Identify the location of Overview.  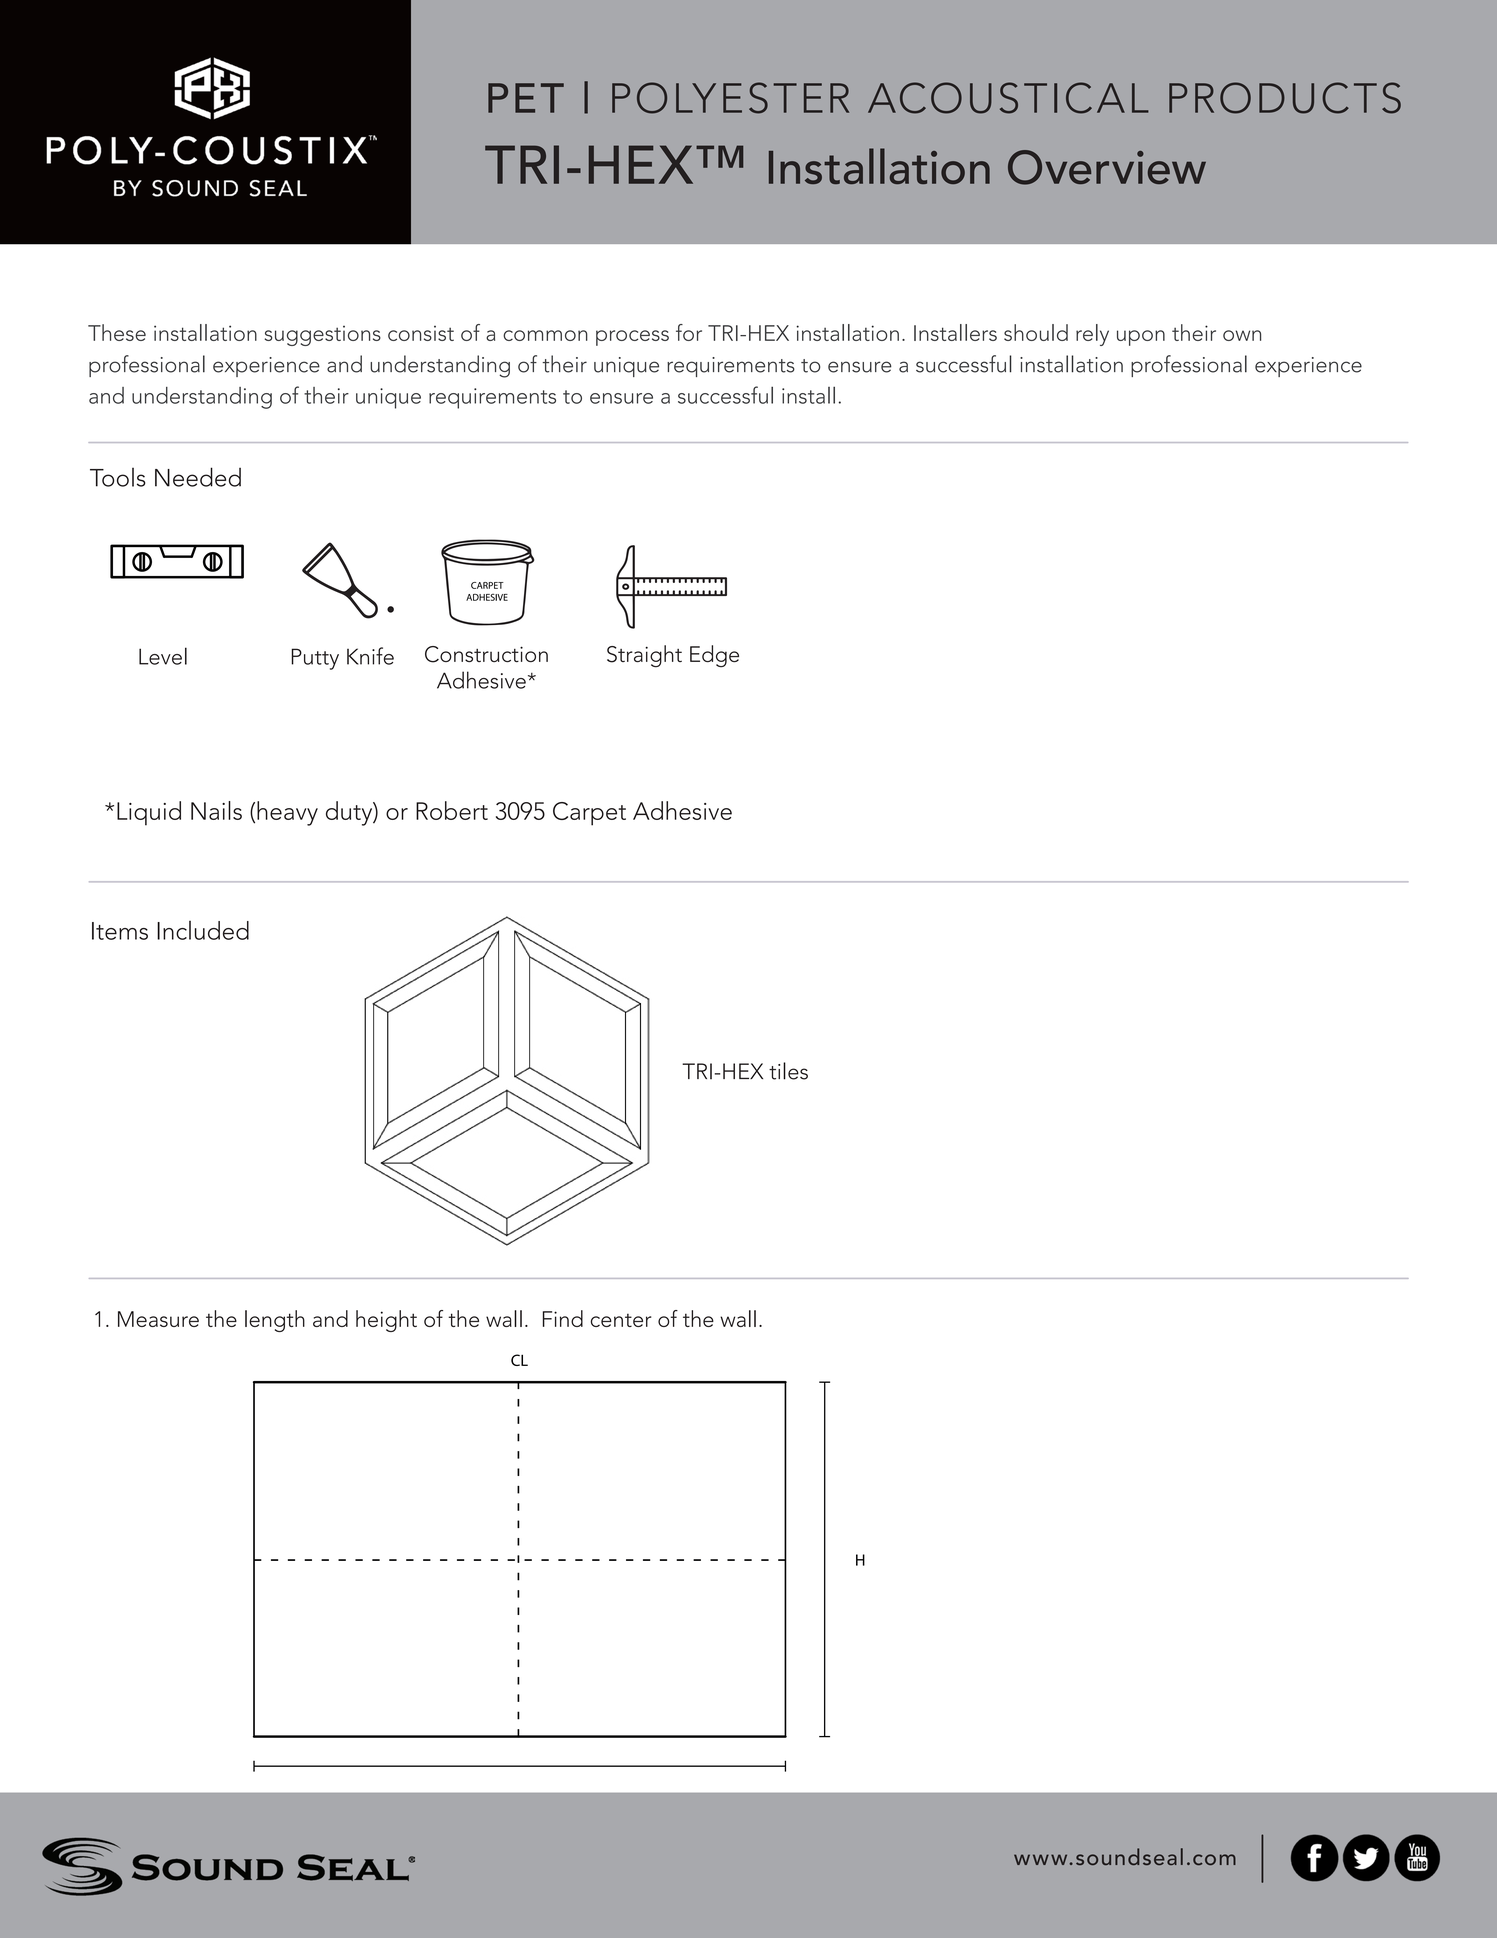
(1107, 167).
